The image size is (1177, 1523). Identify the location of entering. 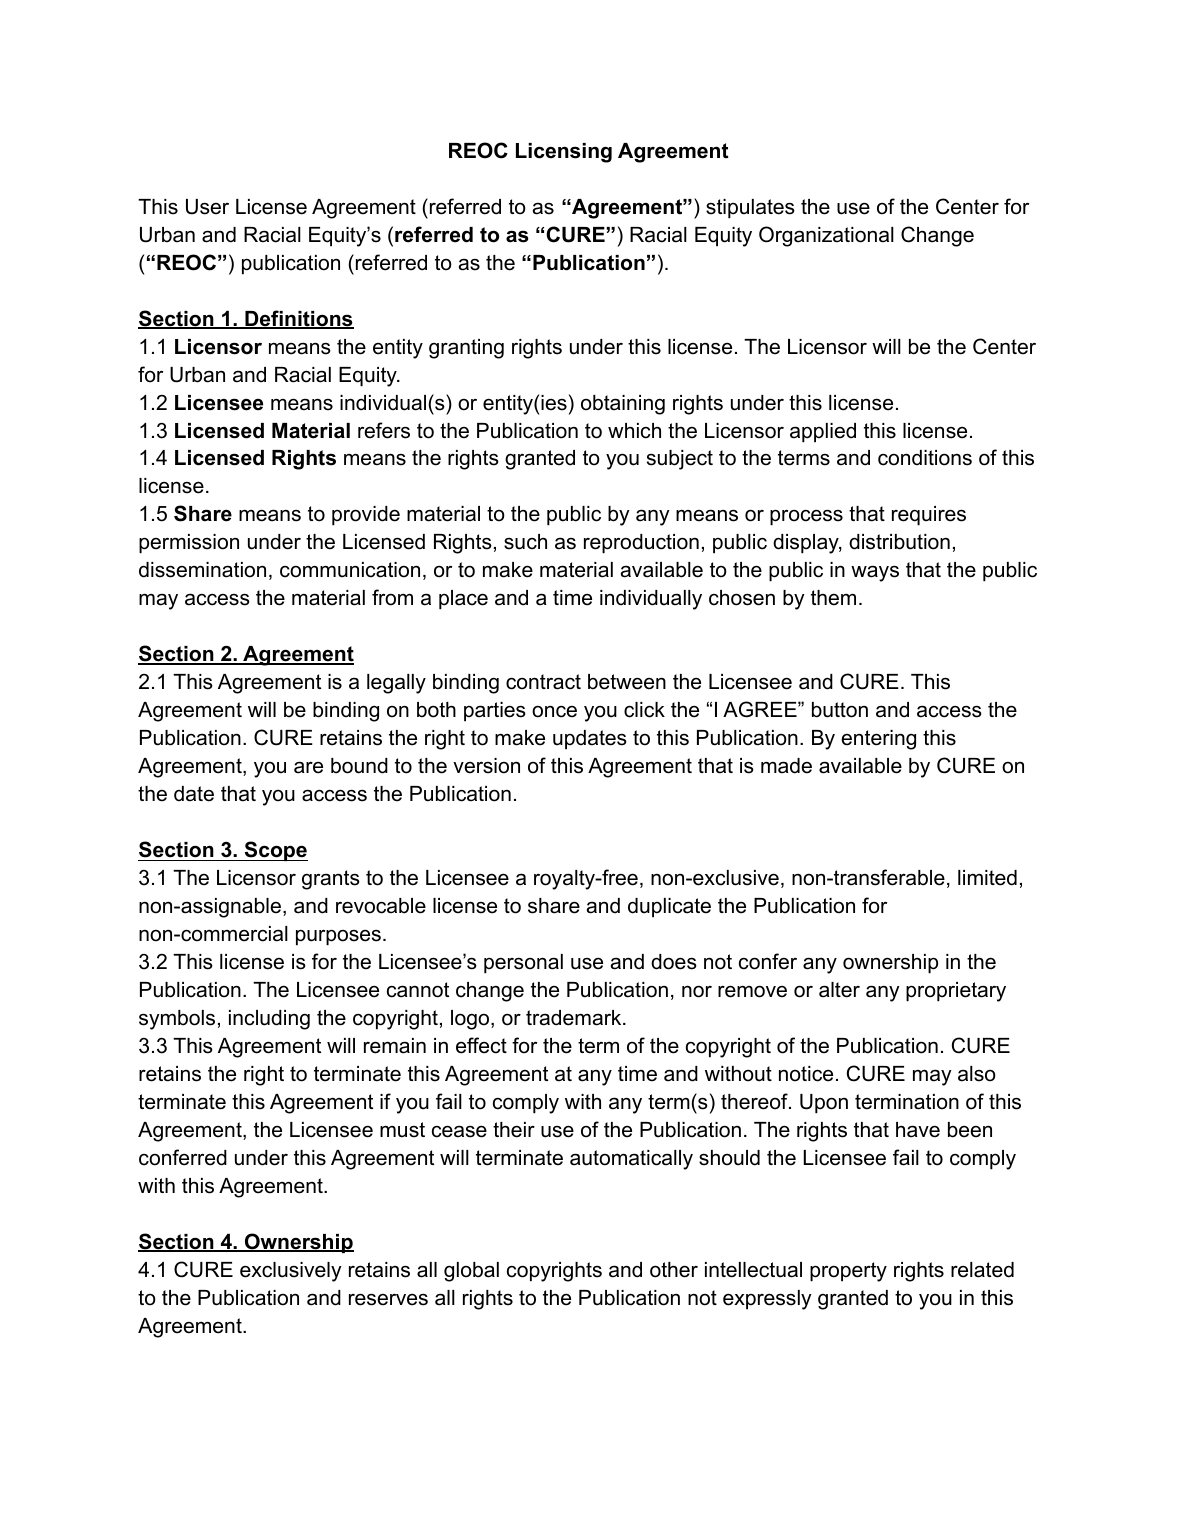
(878, 740).
